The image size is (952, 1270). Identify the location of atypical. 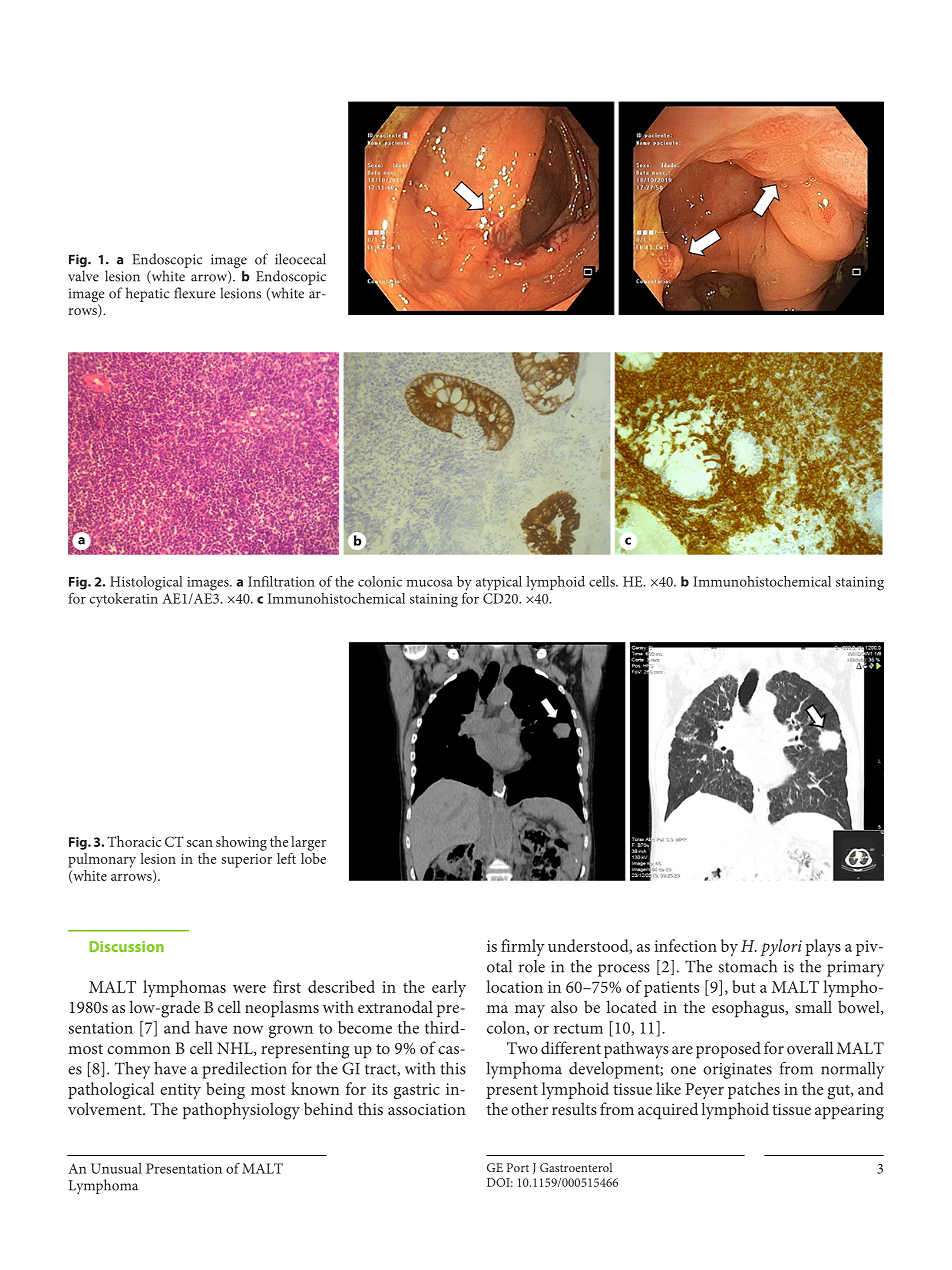
(499, 583).
